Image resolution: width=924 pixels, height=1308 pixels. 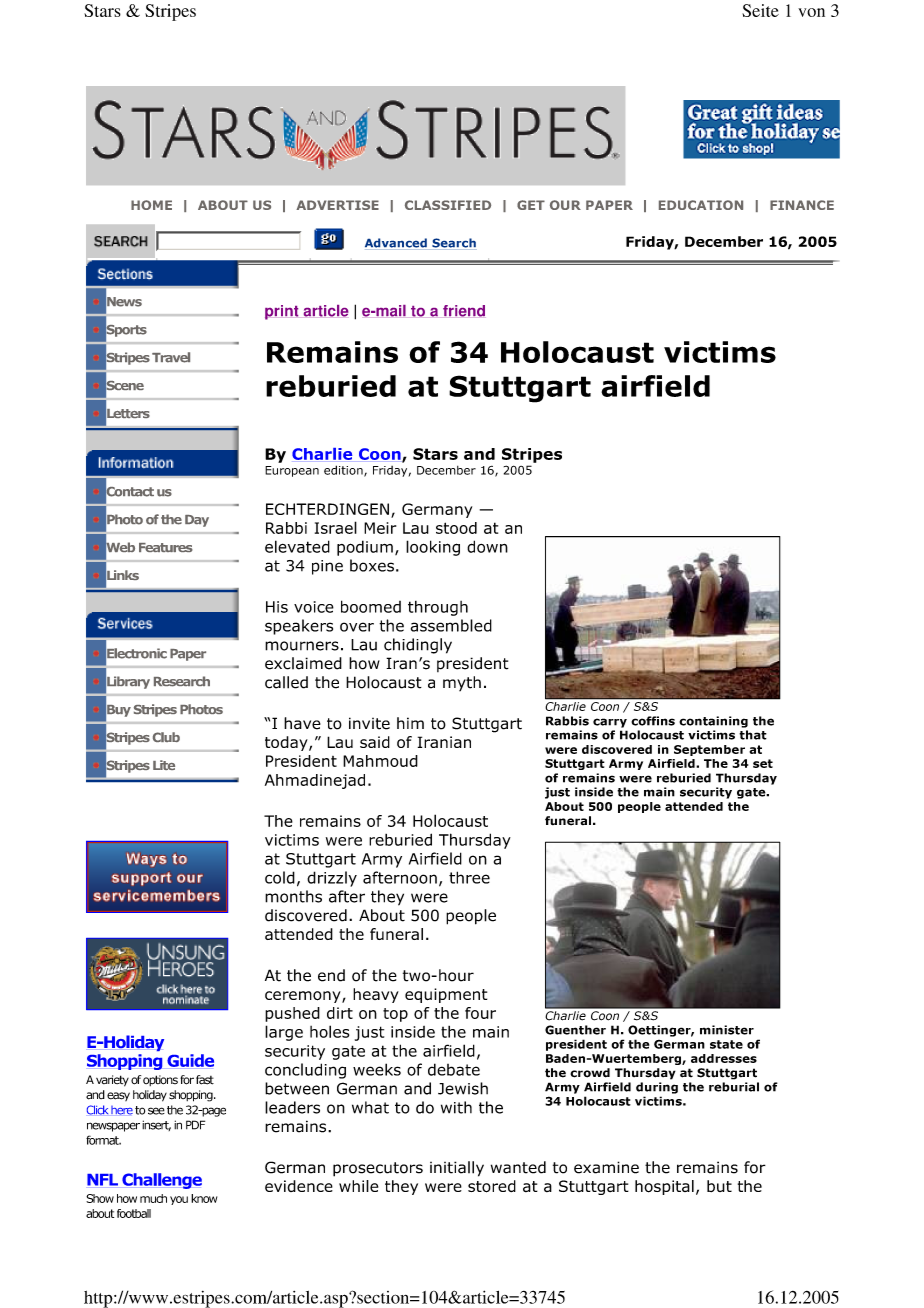 What do you see at coordinates (448, 205) in the page?
I see `CLASSIFIED` at bounding box center [448, 205].
